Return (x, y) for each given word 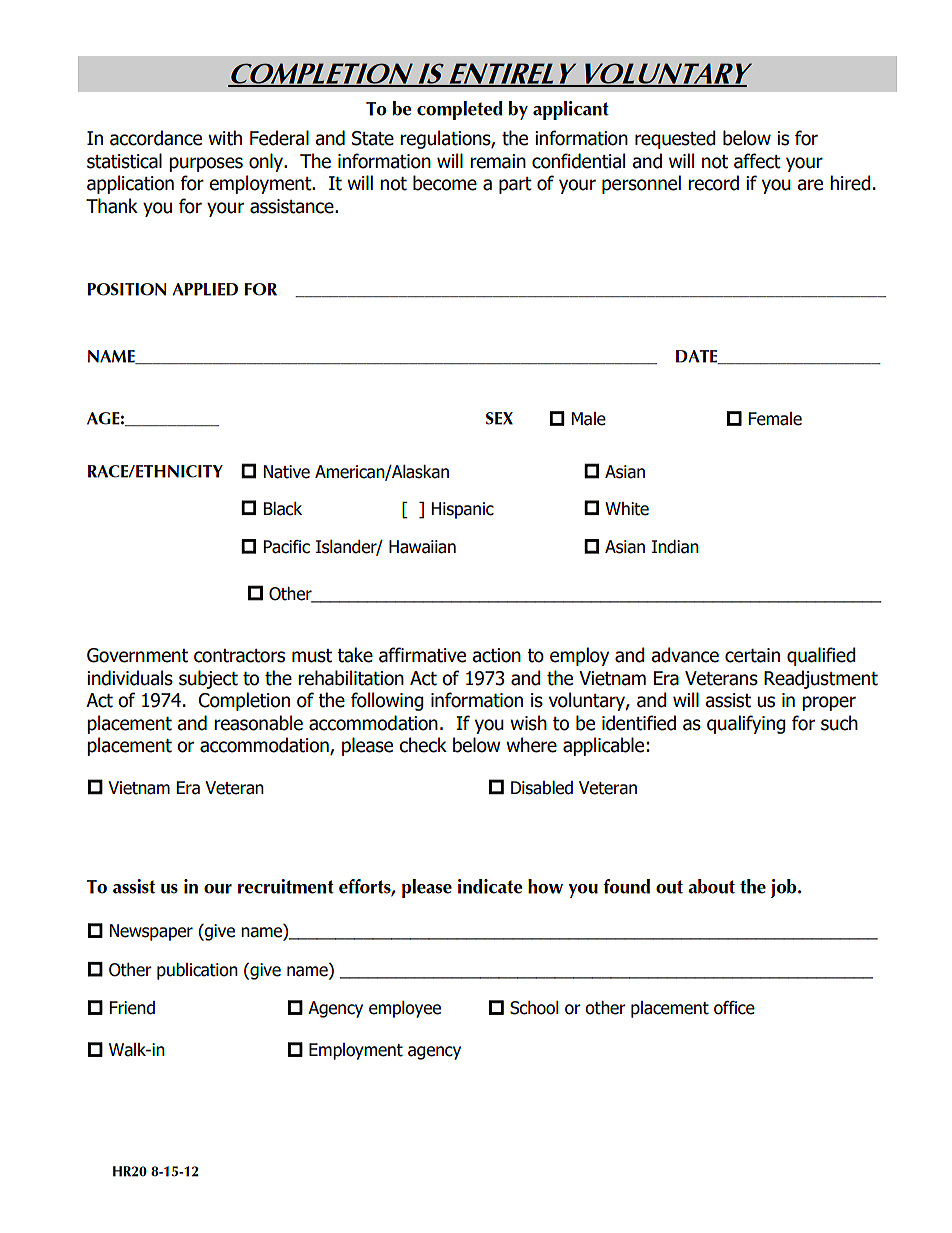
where (531, 745)
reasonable (258, 723)
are (810, 185)
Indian (675, 547)
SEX (499, 418)
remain (498, 161)
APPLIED (205, 289)
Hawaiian (422, 547)
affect (757, 161)
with (225, 138)
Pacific (287, 547)
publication (197, 971)
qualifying (746, 724)
